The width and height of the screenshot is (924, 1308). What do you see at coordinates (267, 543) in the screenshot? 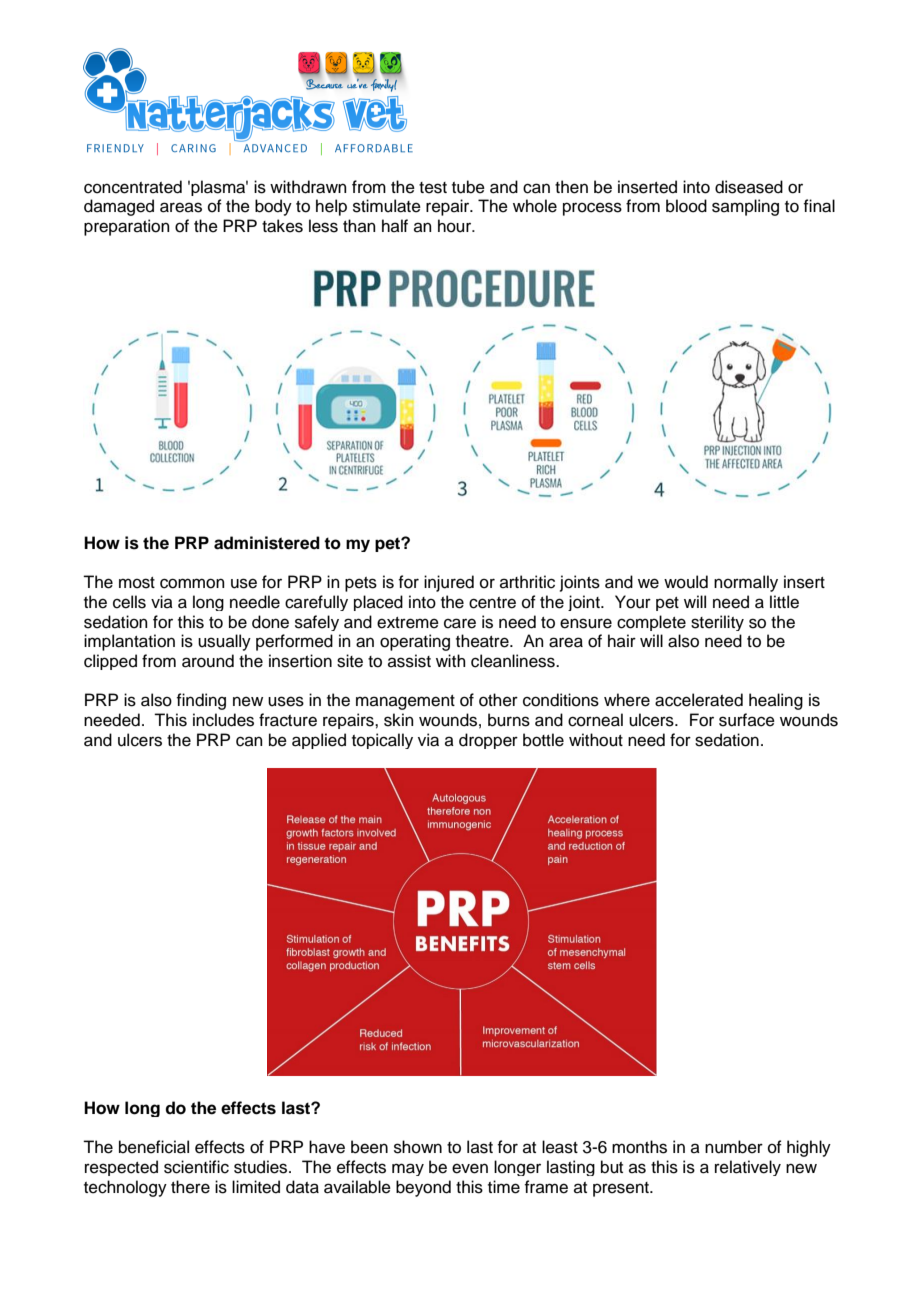
I see `administered` at bounding box center [267, 543].
